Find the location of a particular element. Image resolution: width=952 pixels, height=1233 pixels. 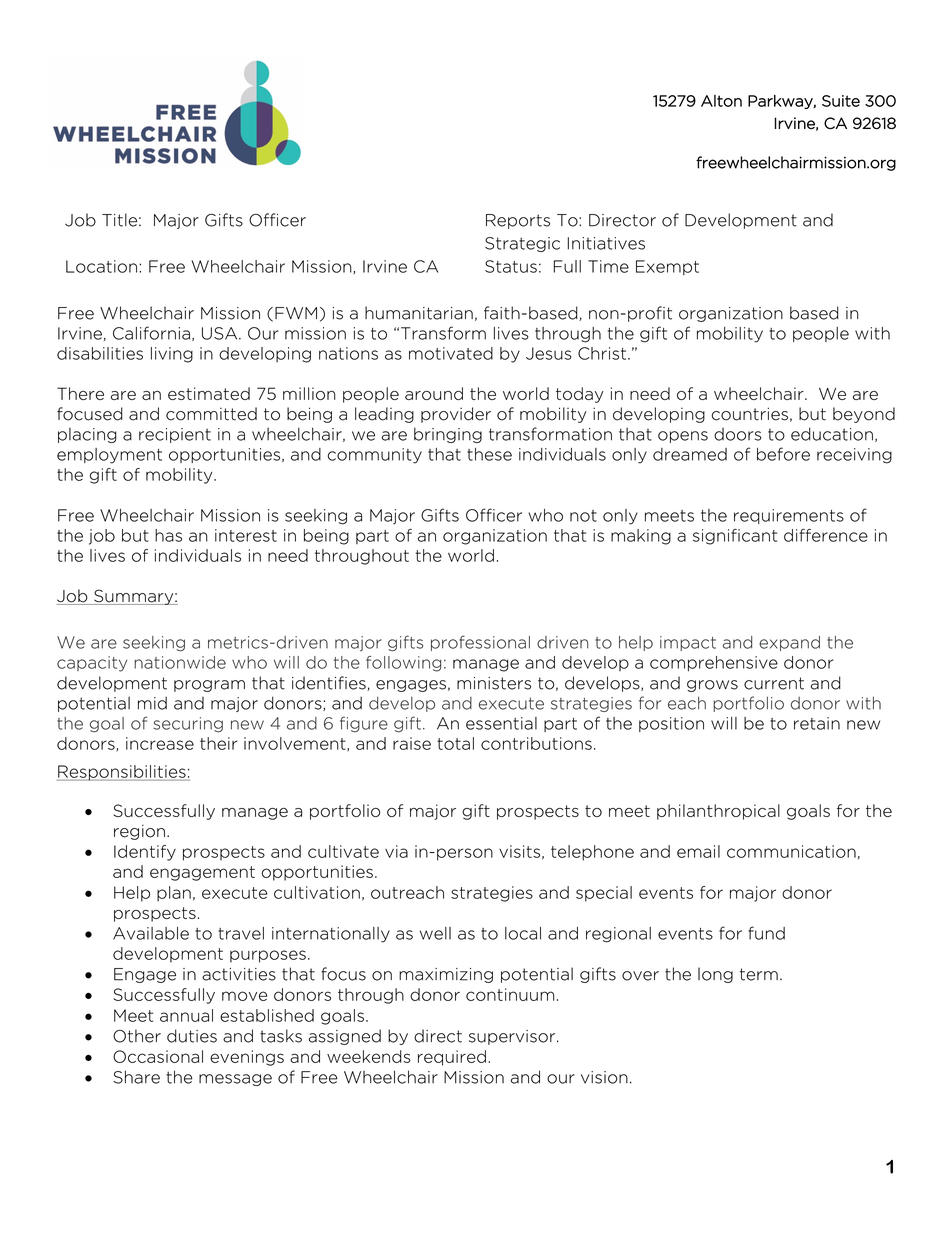

Alton is located at coordinates (721, 101).
